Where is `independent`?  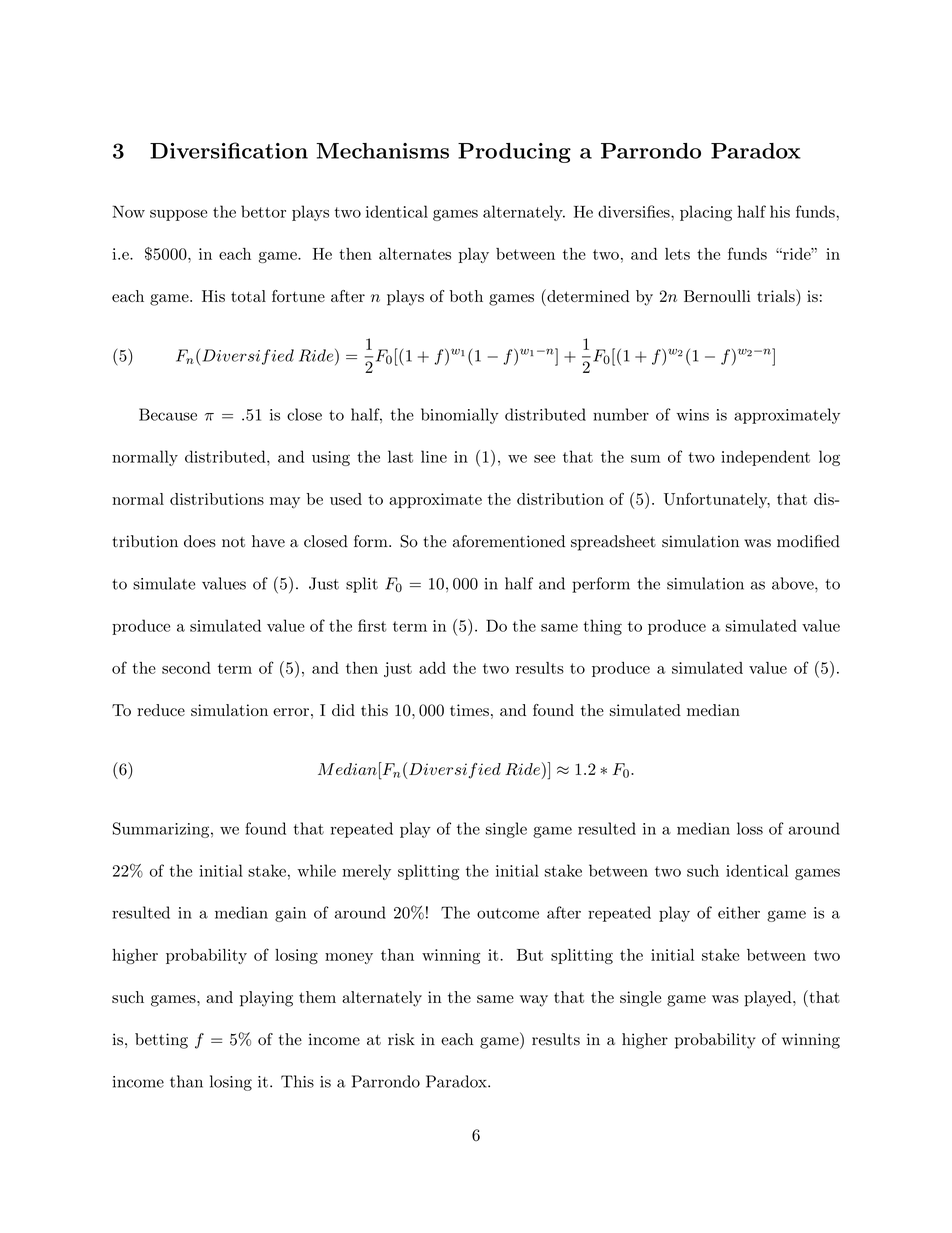 independent is located at coordinates (765, 458).
